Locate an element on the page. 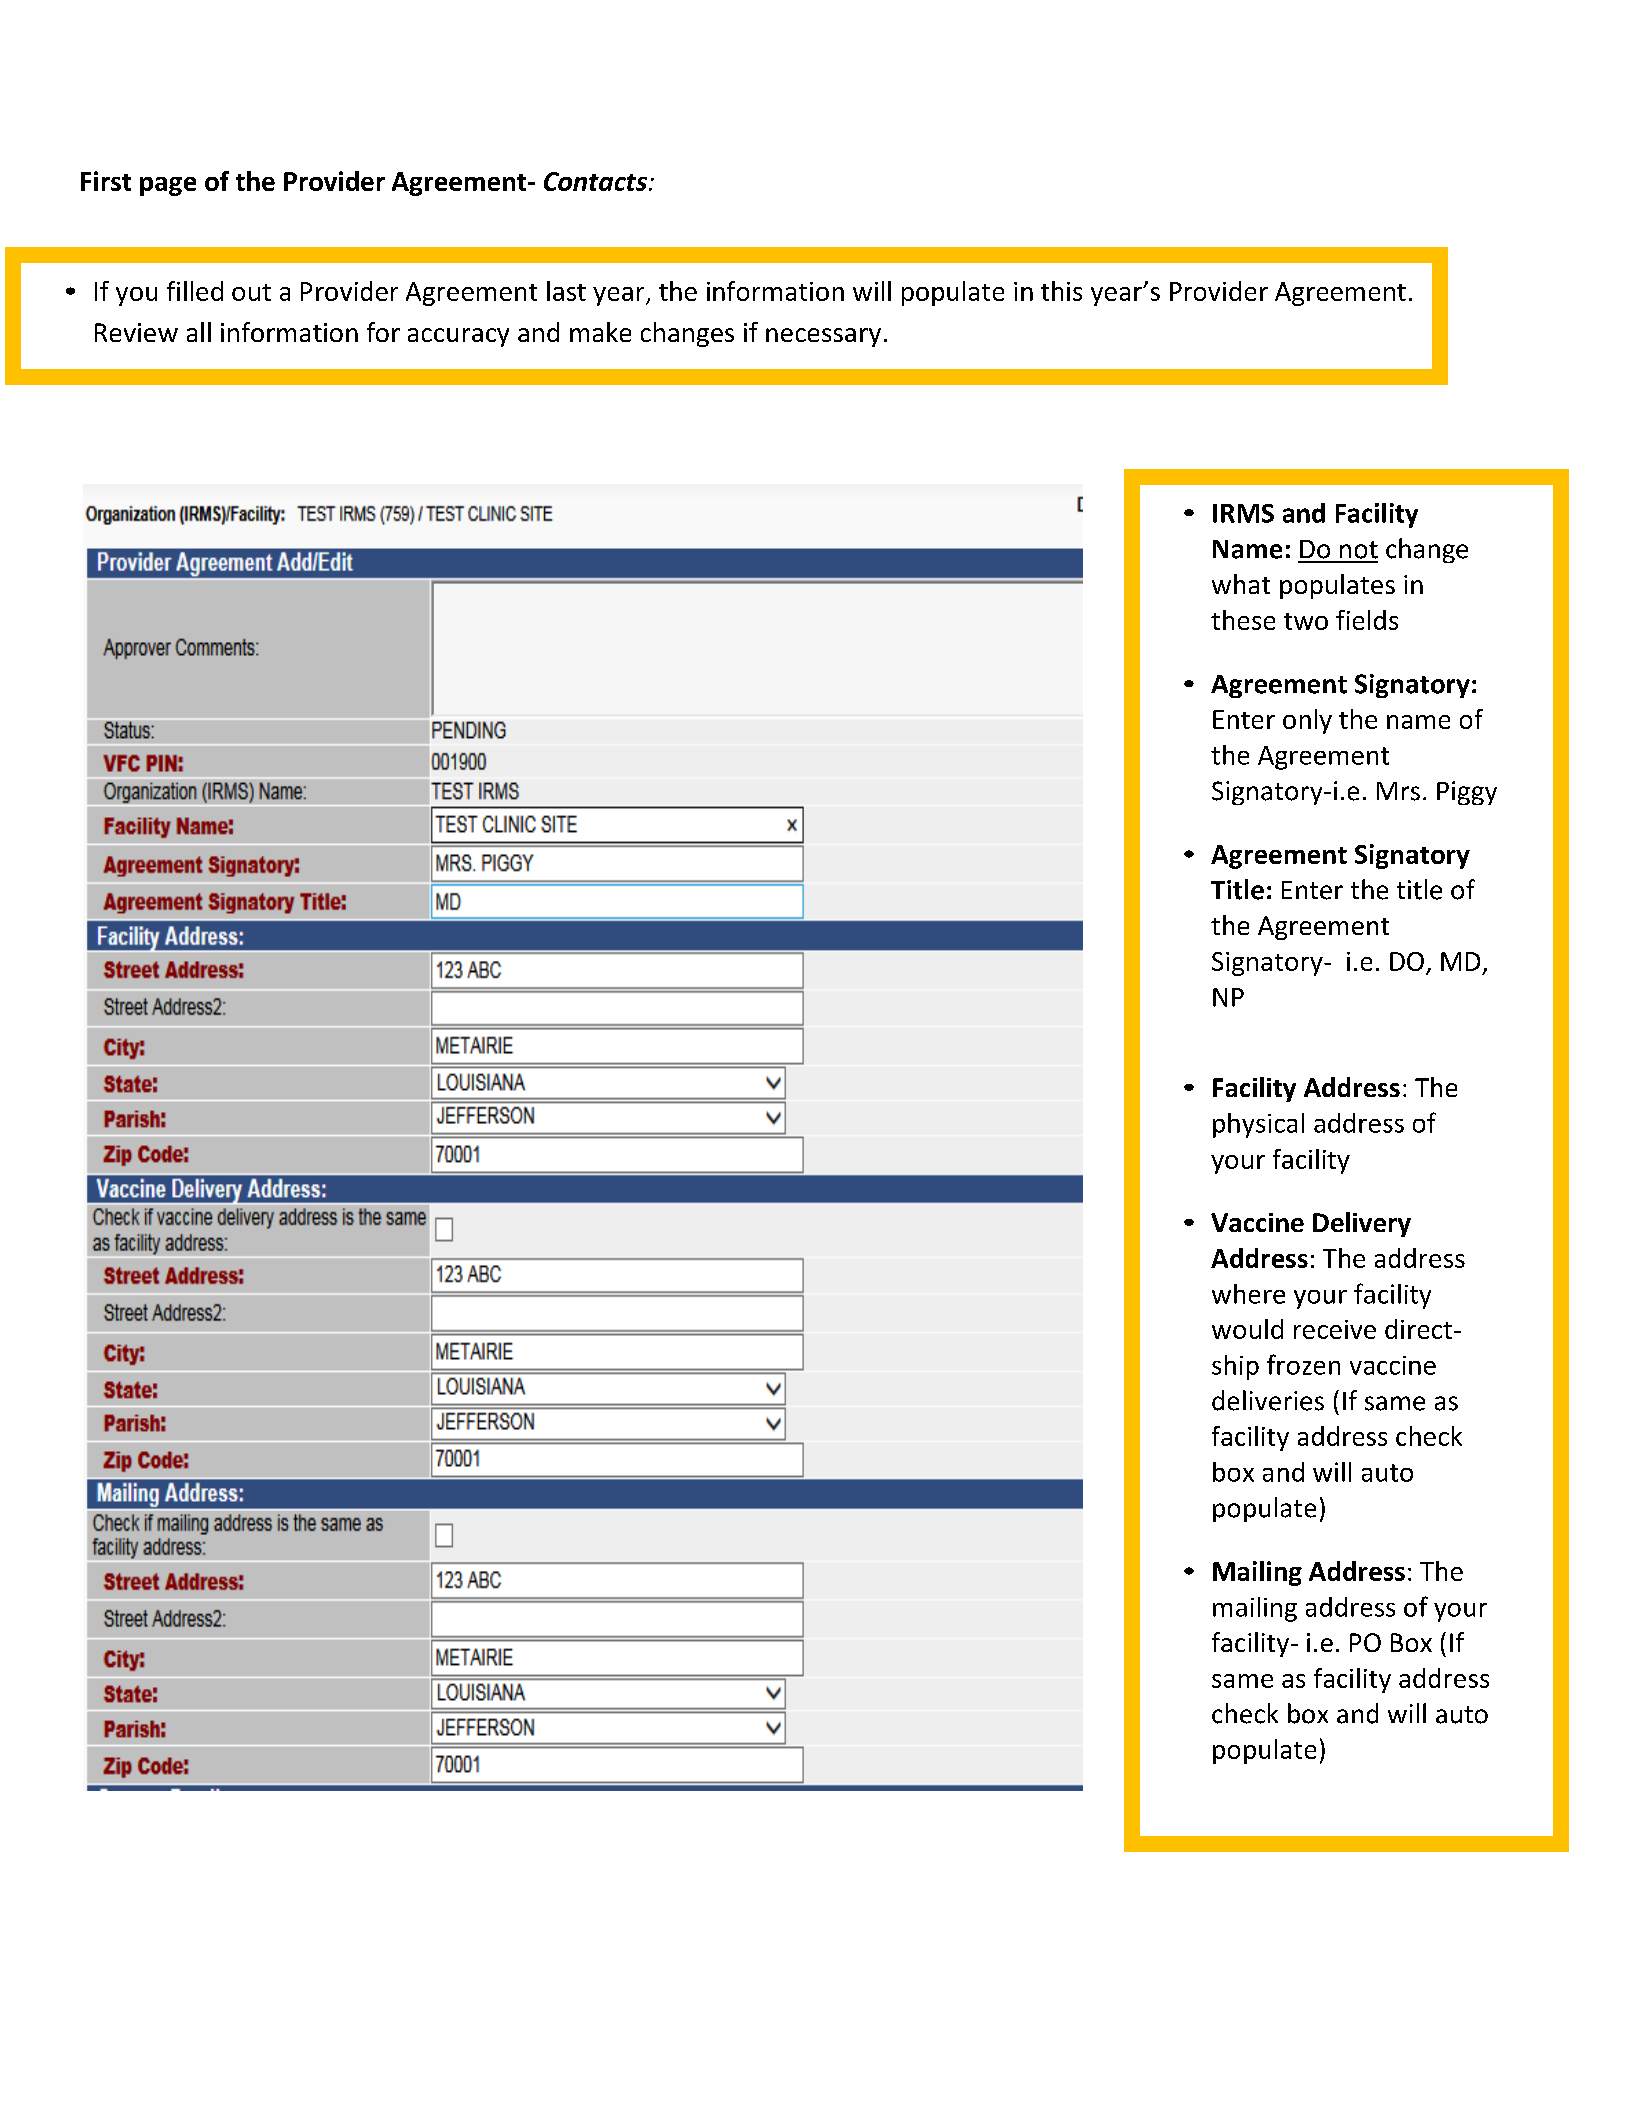 The image size is (1625, 2103). page is located at coordinates (168, 186).
